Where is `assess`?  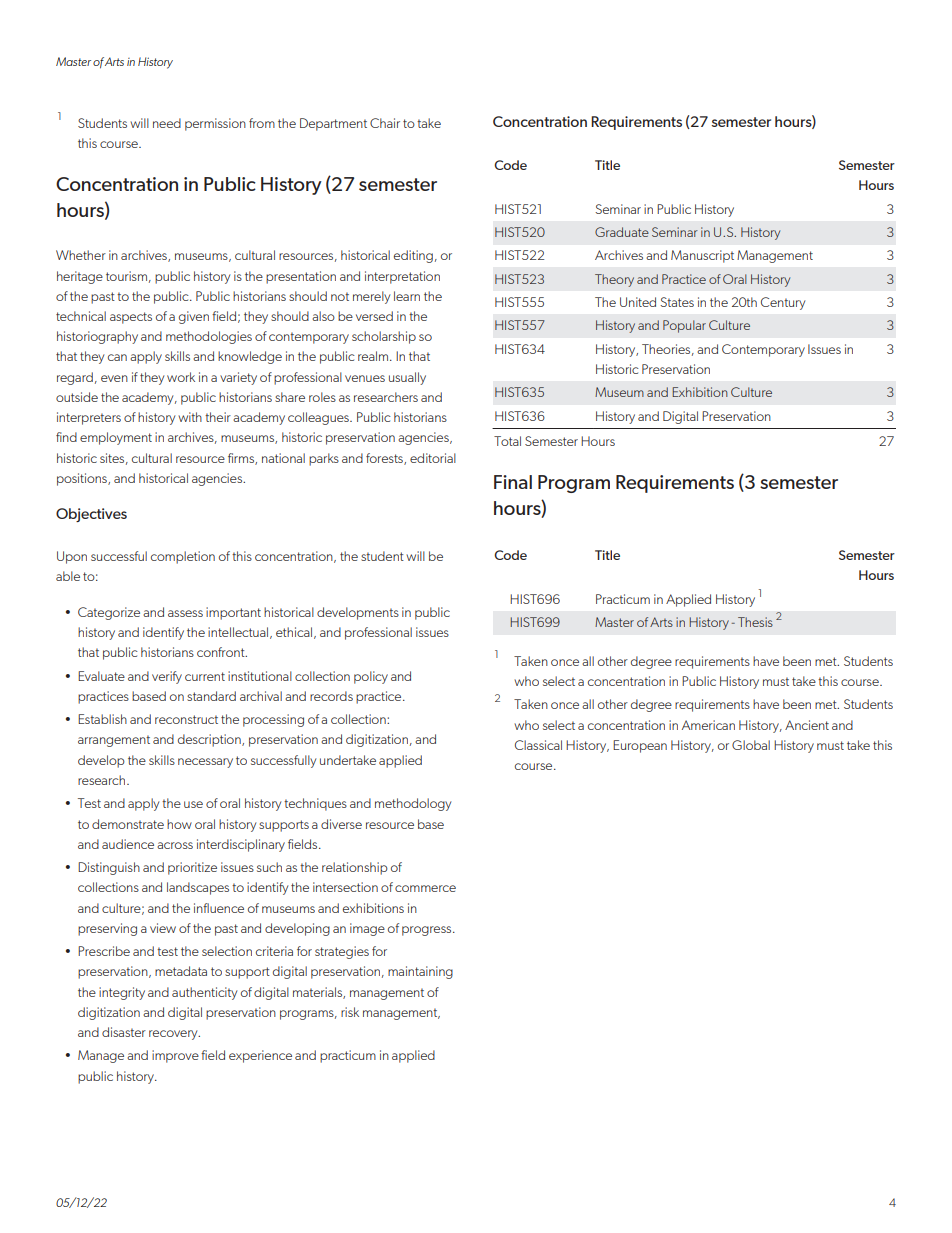 assess is located at coordinates (185, 613).
